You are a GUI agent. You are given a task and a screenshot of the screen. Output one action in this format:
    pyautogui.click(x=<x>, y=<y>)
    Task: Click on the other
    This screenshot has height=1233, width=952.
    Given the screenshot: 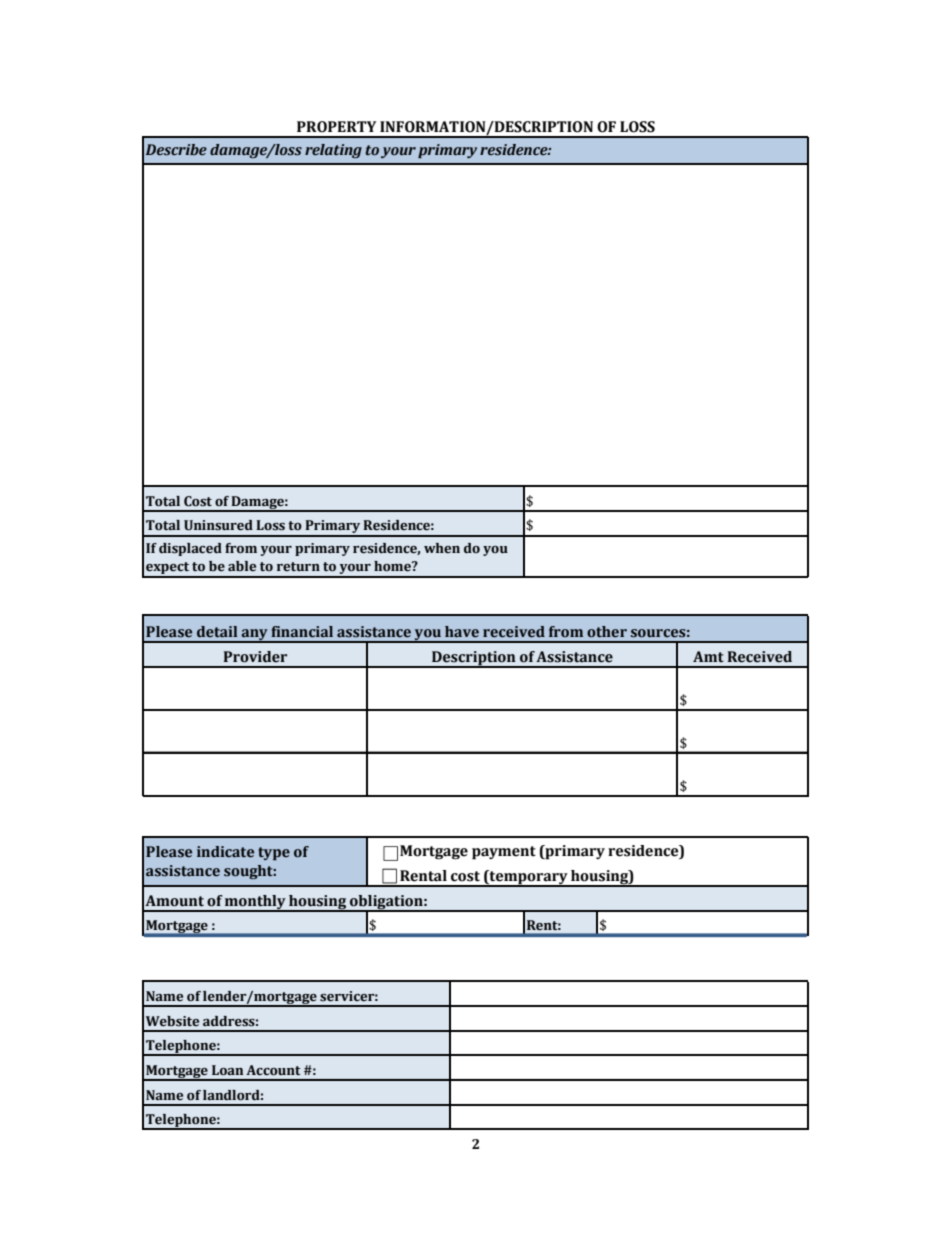 What is the action you would take?
    pyautogui.click(x=607, y=632)
